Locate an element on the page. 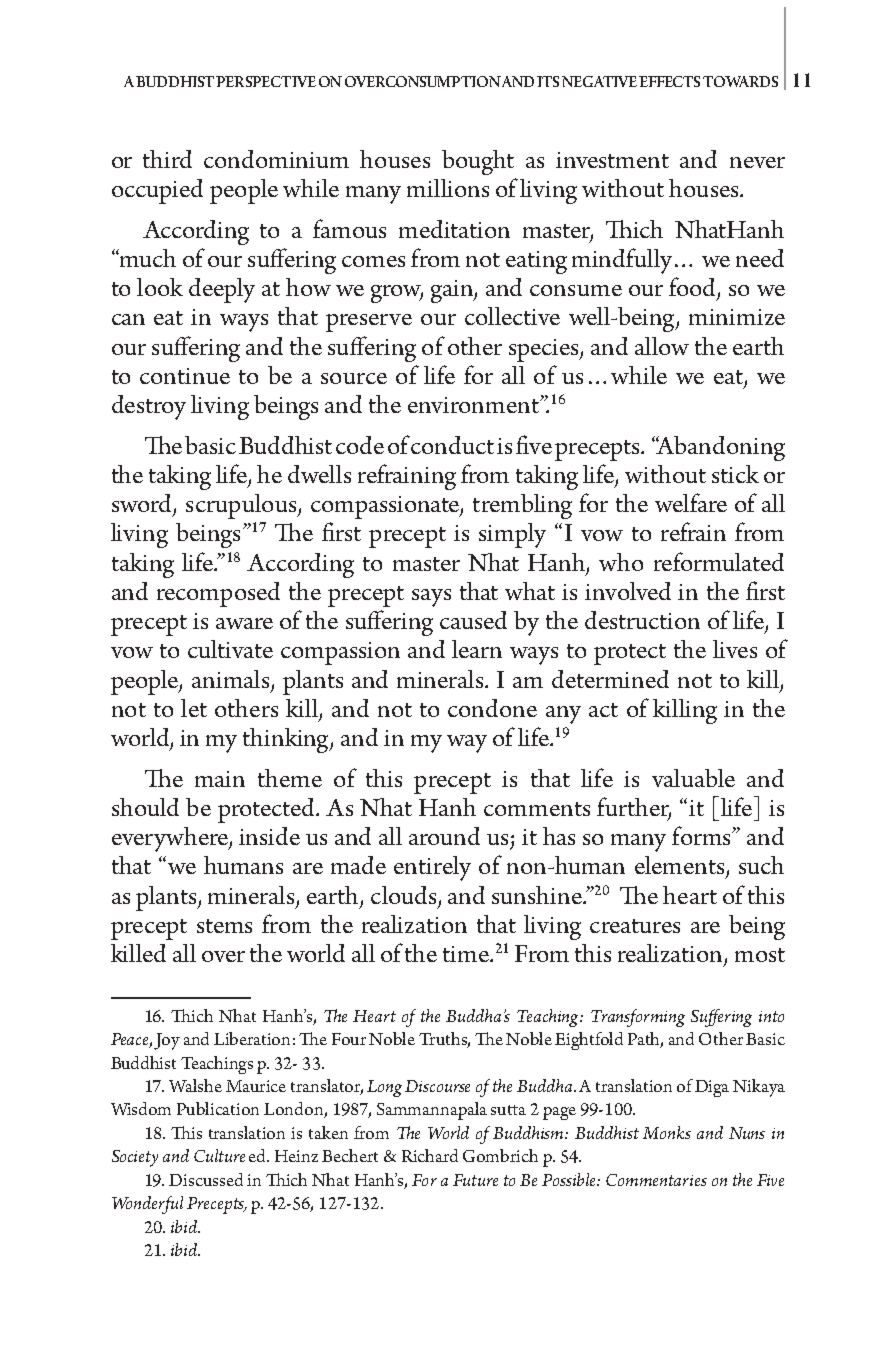 The image size is (896, 1350). Discussed is located at coordinates (206, 1179).
